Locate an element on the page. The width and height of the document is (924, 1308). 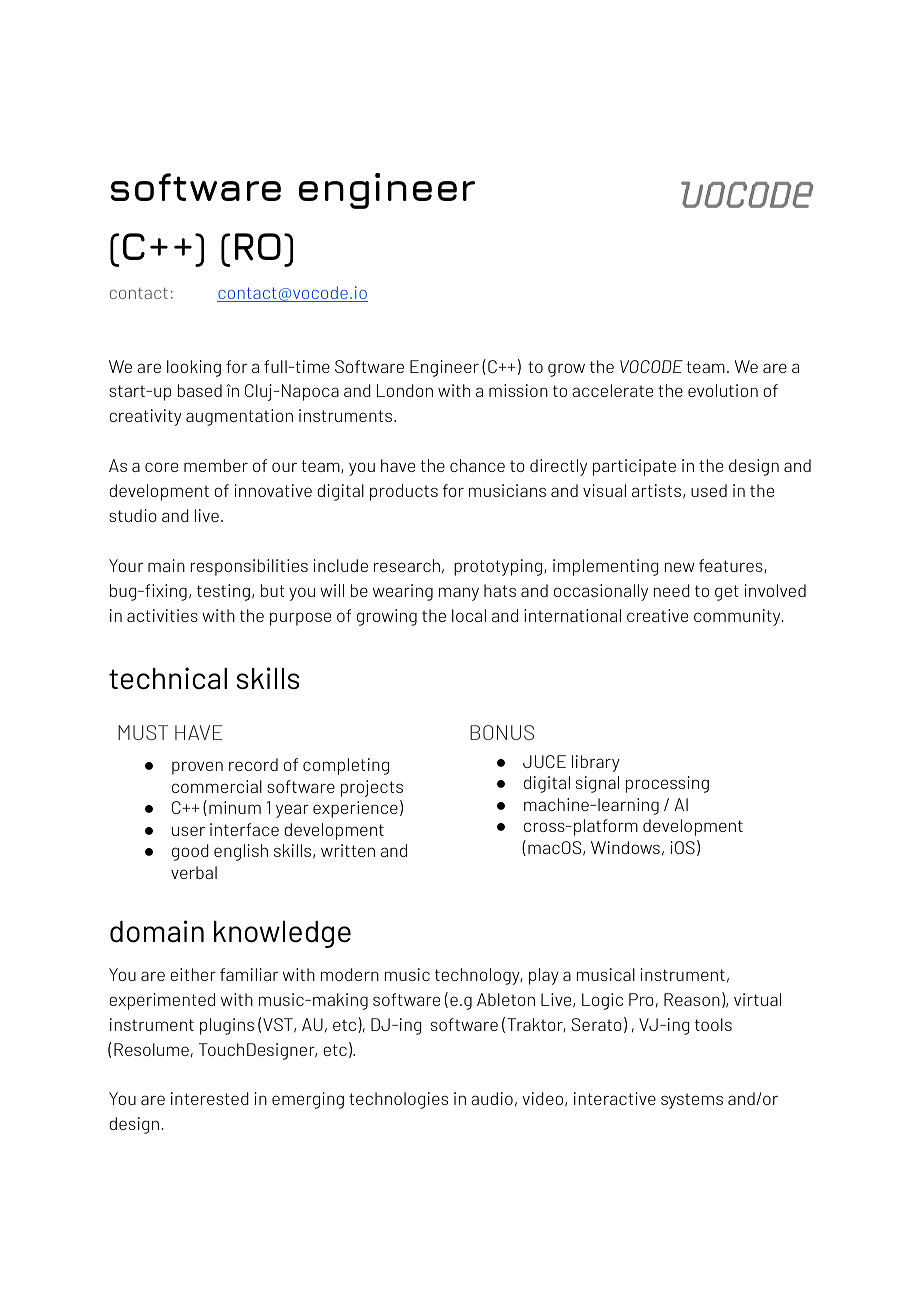
London is located at coordinates (405, 390).
